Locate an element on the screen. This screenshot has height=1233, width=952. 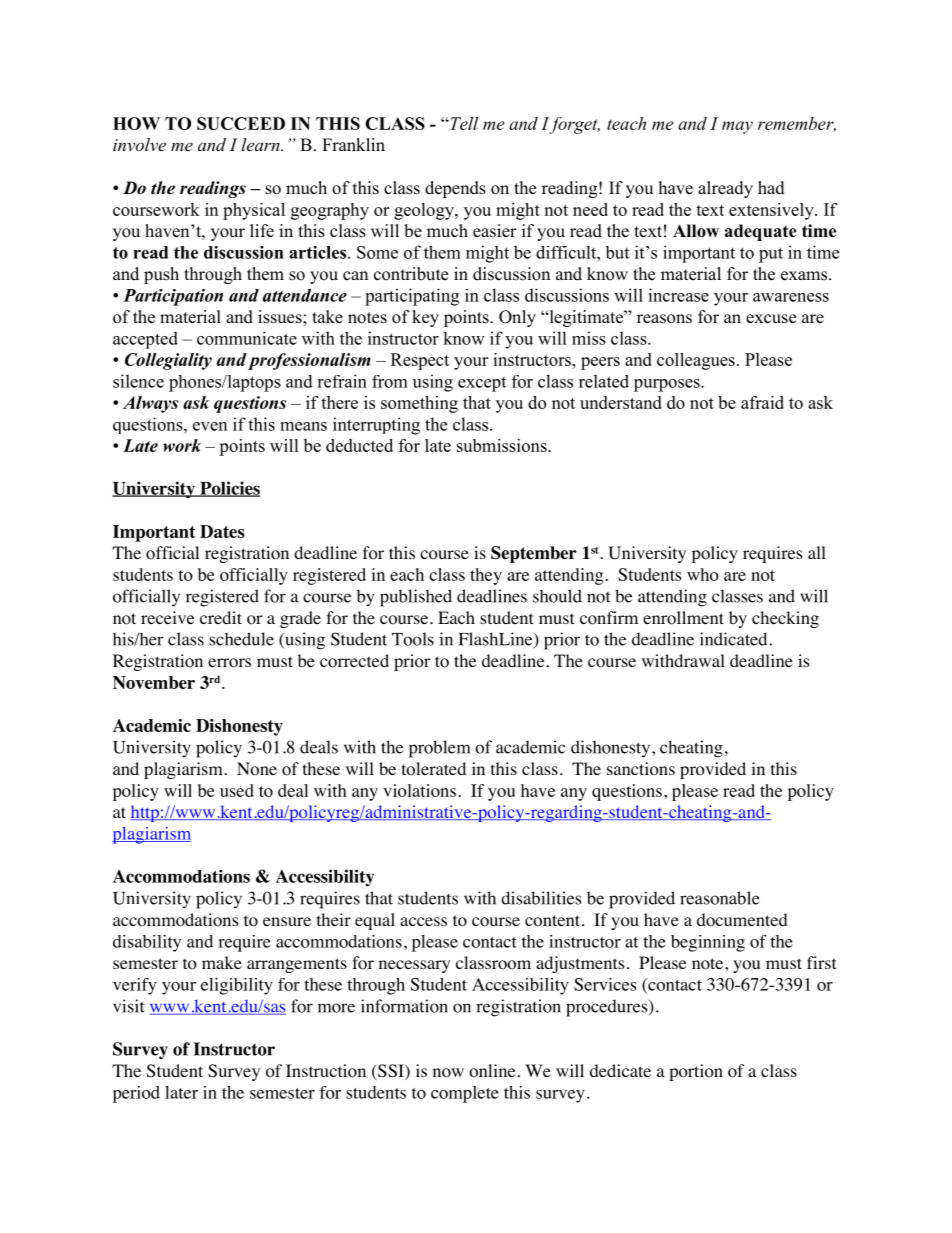
Tell is located at coordinates (463, 123).
